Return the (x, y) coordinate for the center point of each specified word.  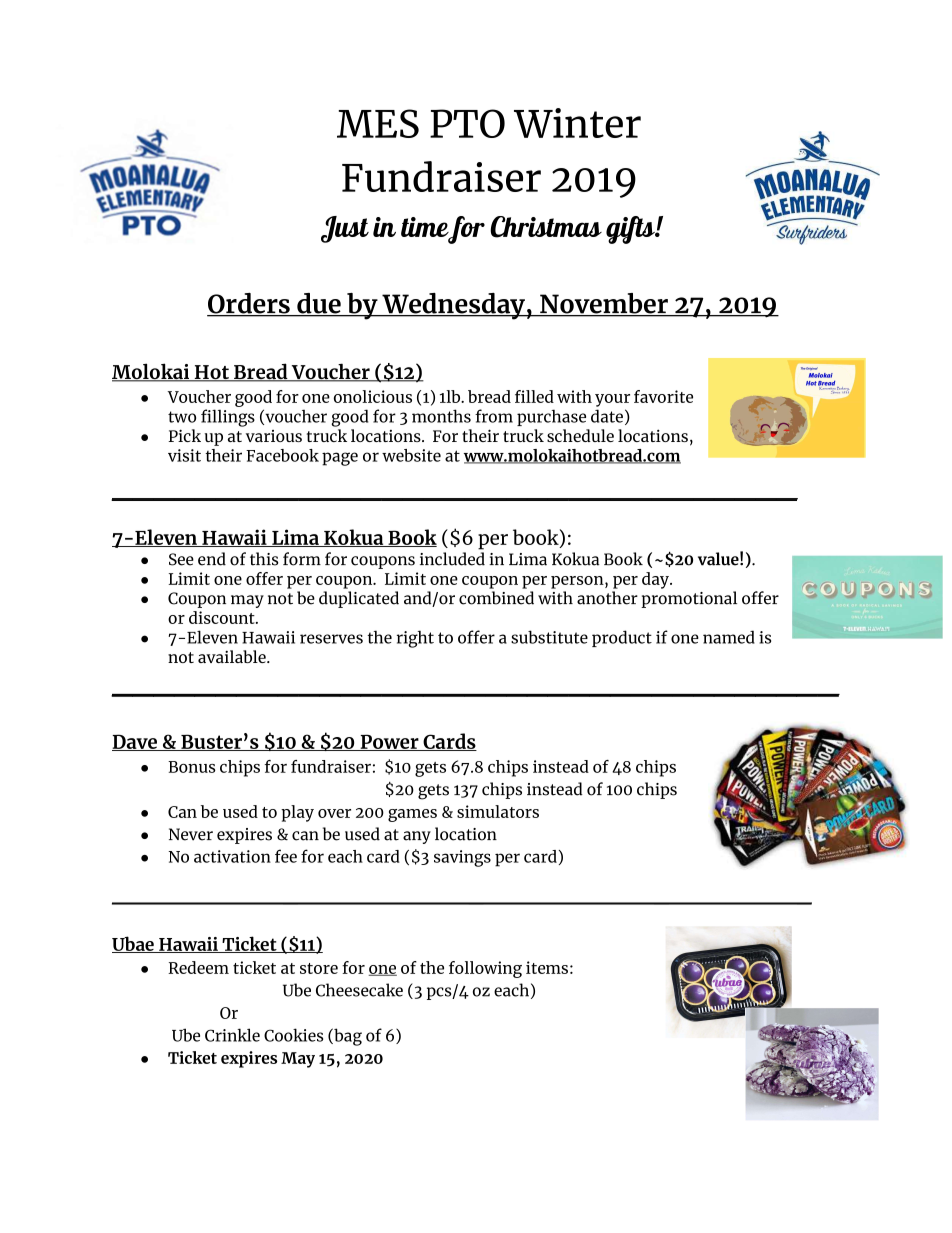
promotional (689, 599)
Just (345, 229)
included (452, 559)
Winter (577, 123)
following (485, 969)
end (212, 559)
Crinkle (232, 1035)
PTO (467, 123)
